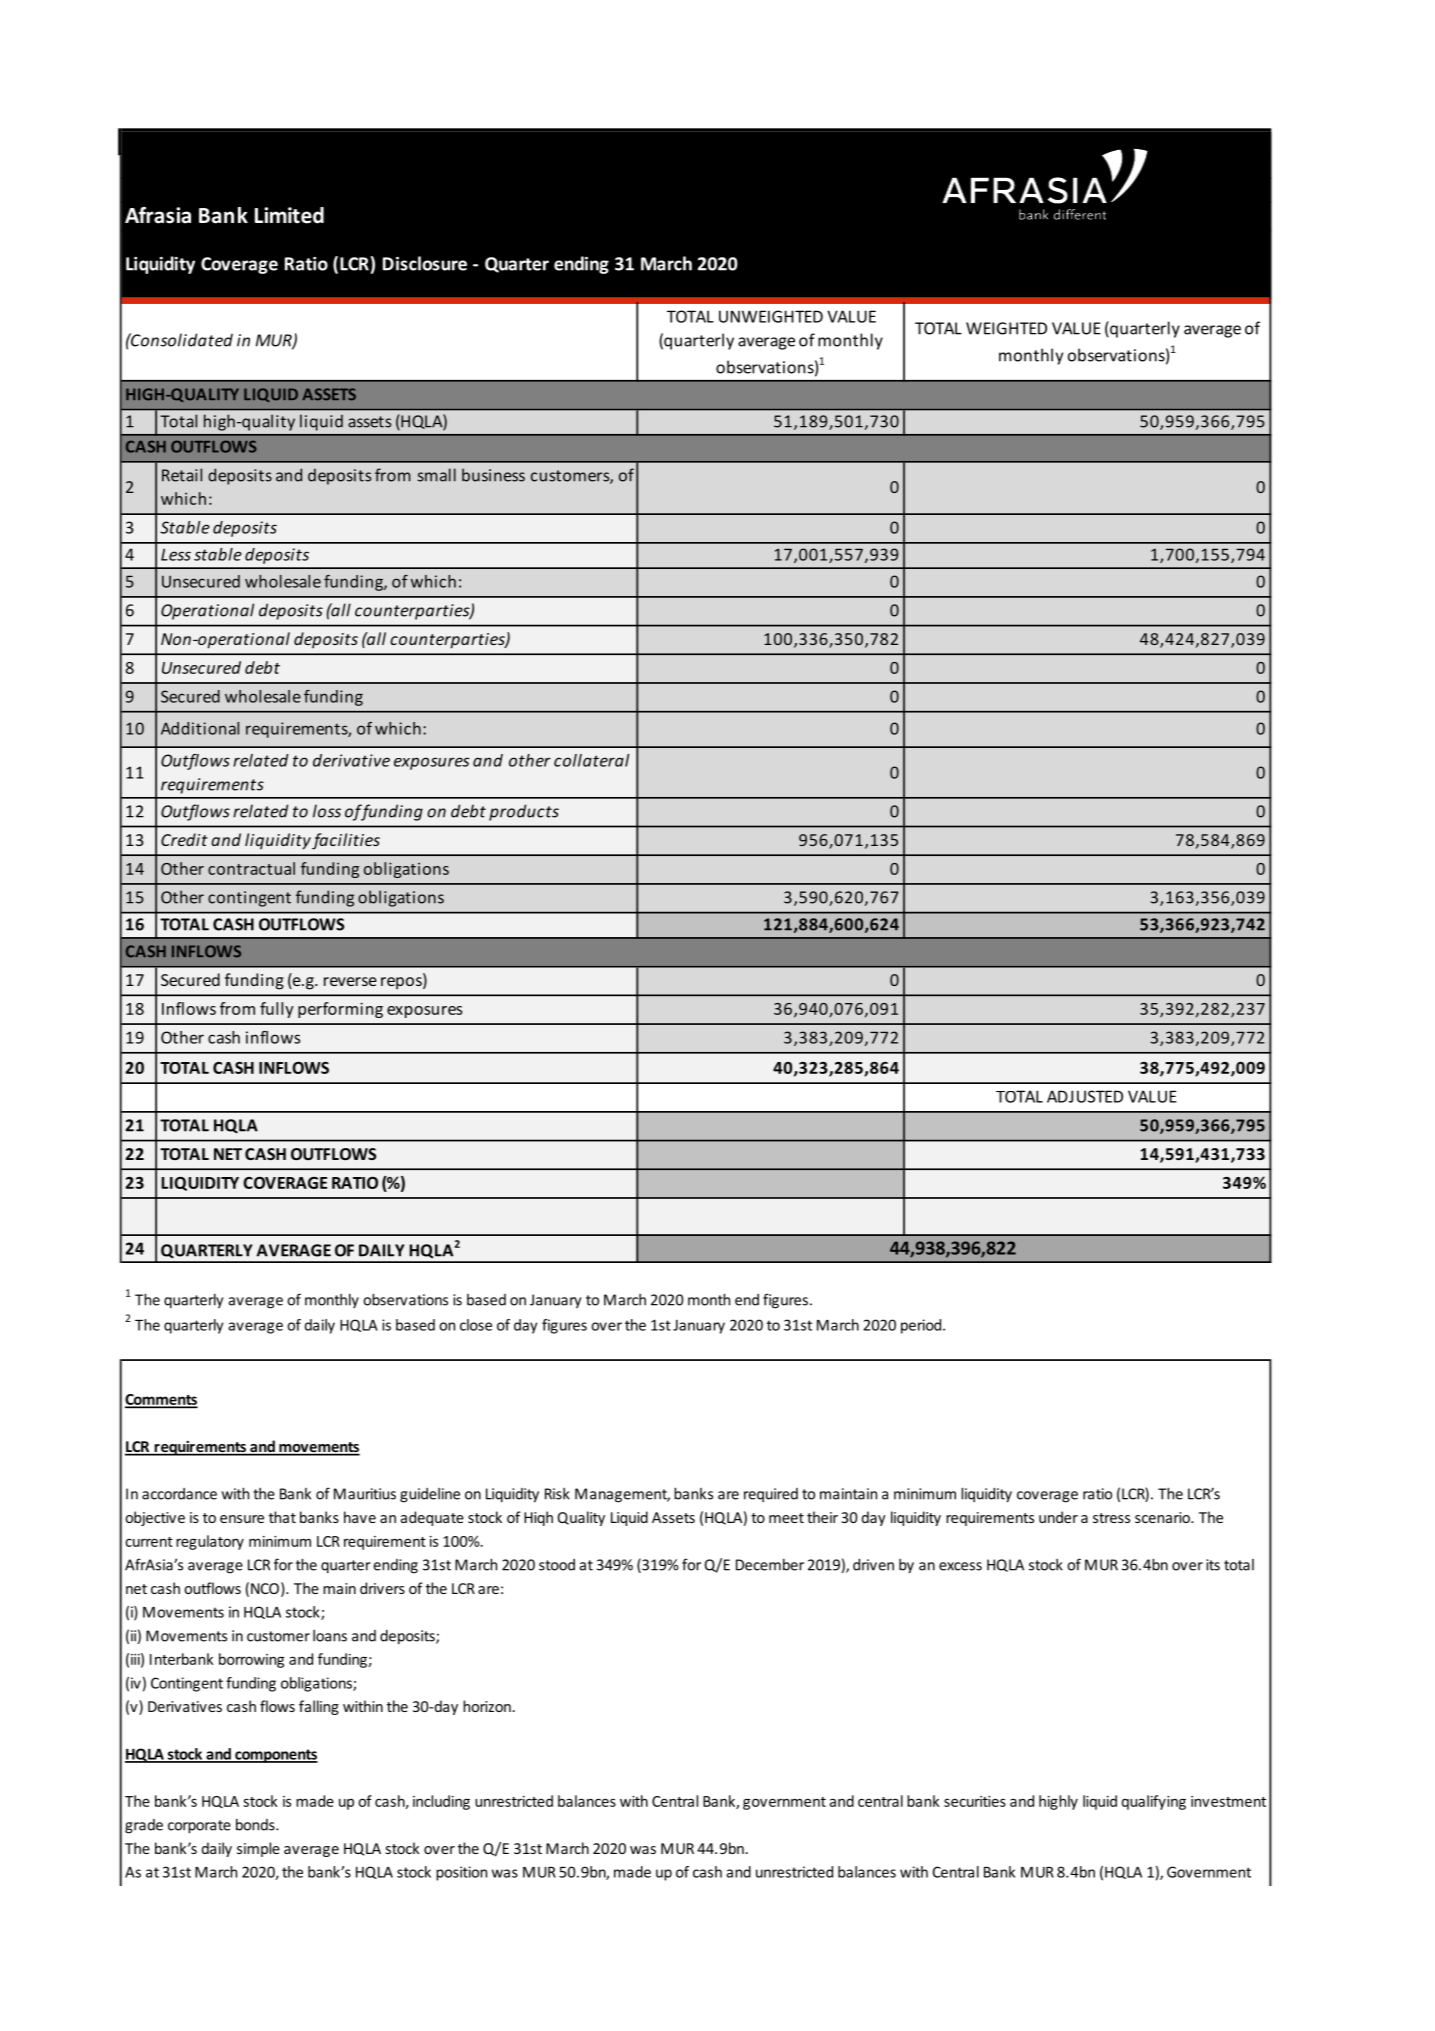 The image size is (1435, 2031). I want to click on period, so click(922, 1326).
